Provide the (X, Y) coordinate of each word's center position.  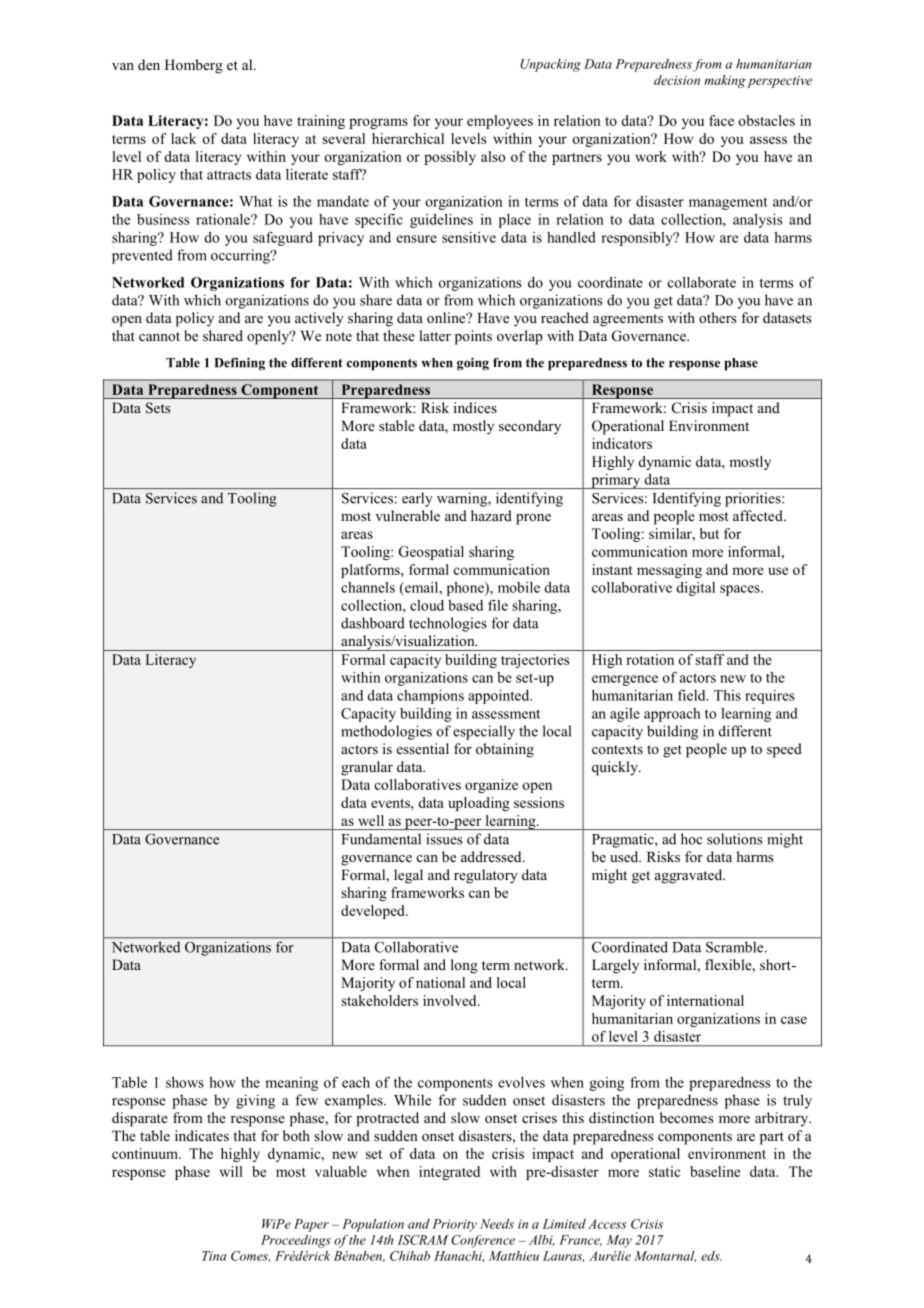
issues (444, 839)
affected (759, 515)
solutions (734, 839)
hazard (491, 515)
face (721, 120)
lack (183, 138)
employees (500, 122)
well (371, 820)
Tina (214, 1256)
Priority (454, 1225)
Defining (239, 364)
